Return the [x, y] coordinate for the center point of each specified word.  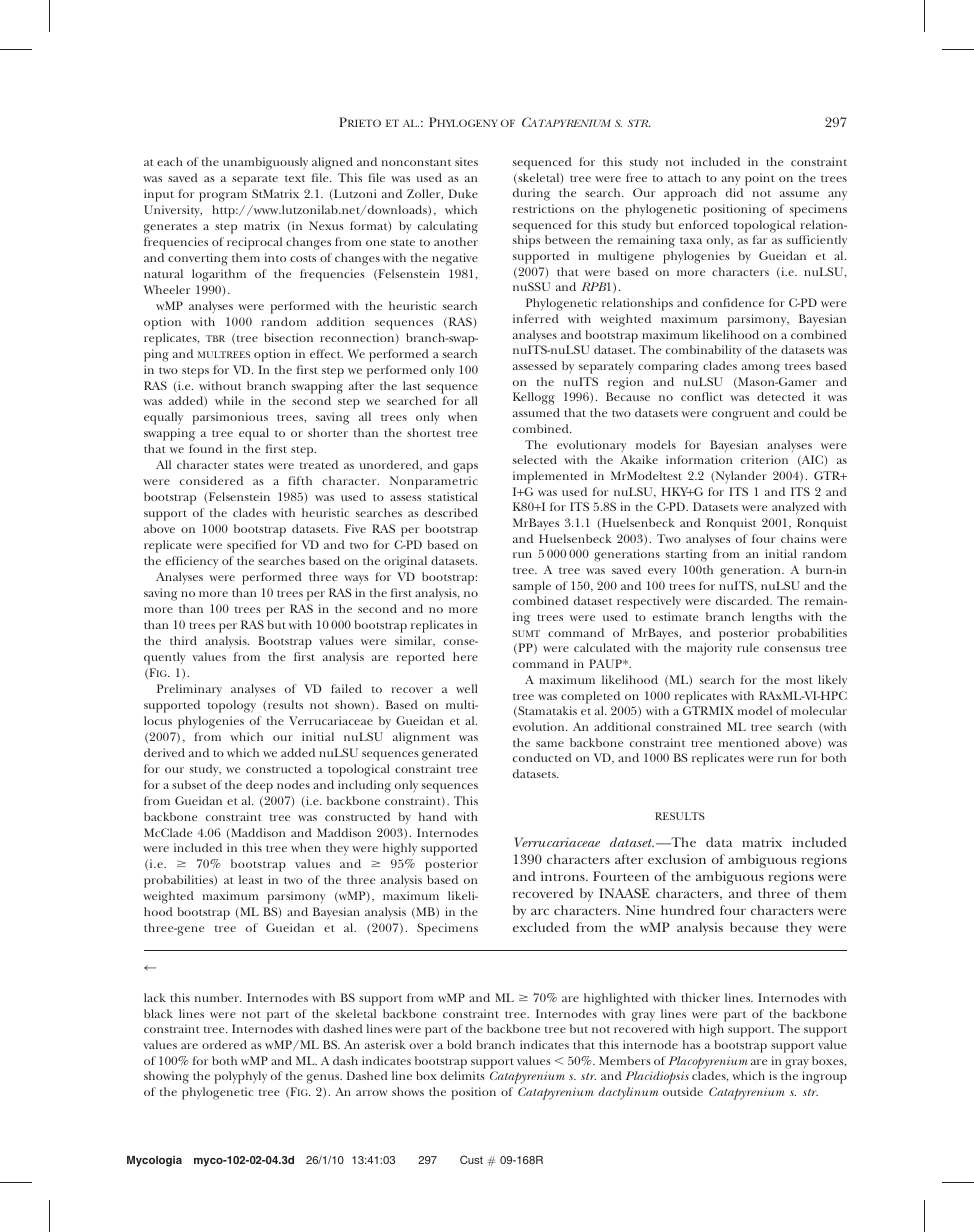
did [734, 192]
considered [211, 480]
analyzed [795, 508]
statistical [453, 496]
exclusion [677, 859]
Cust [471, 1159]
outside [683, 1091]
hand [432, 816]
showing [166, 1077]
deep [259, 786]
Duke [463, 193]
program [223, 197]
